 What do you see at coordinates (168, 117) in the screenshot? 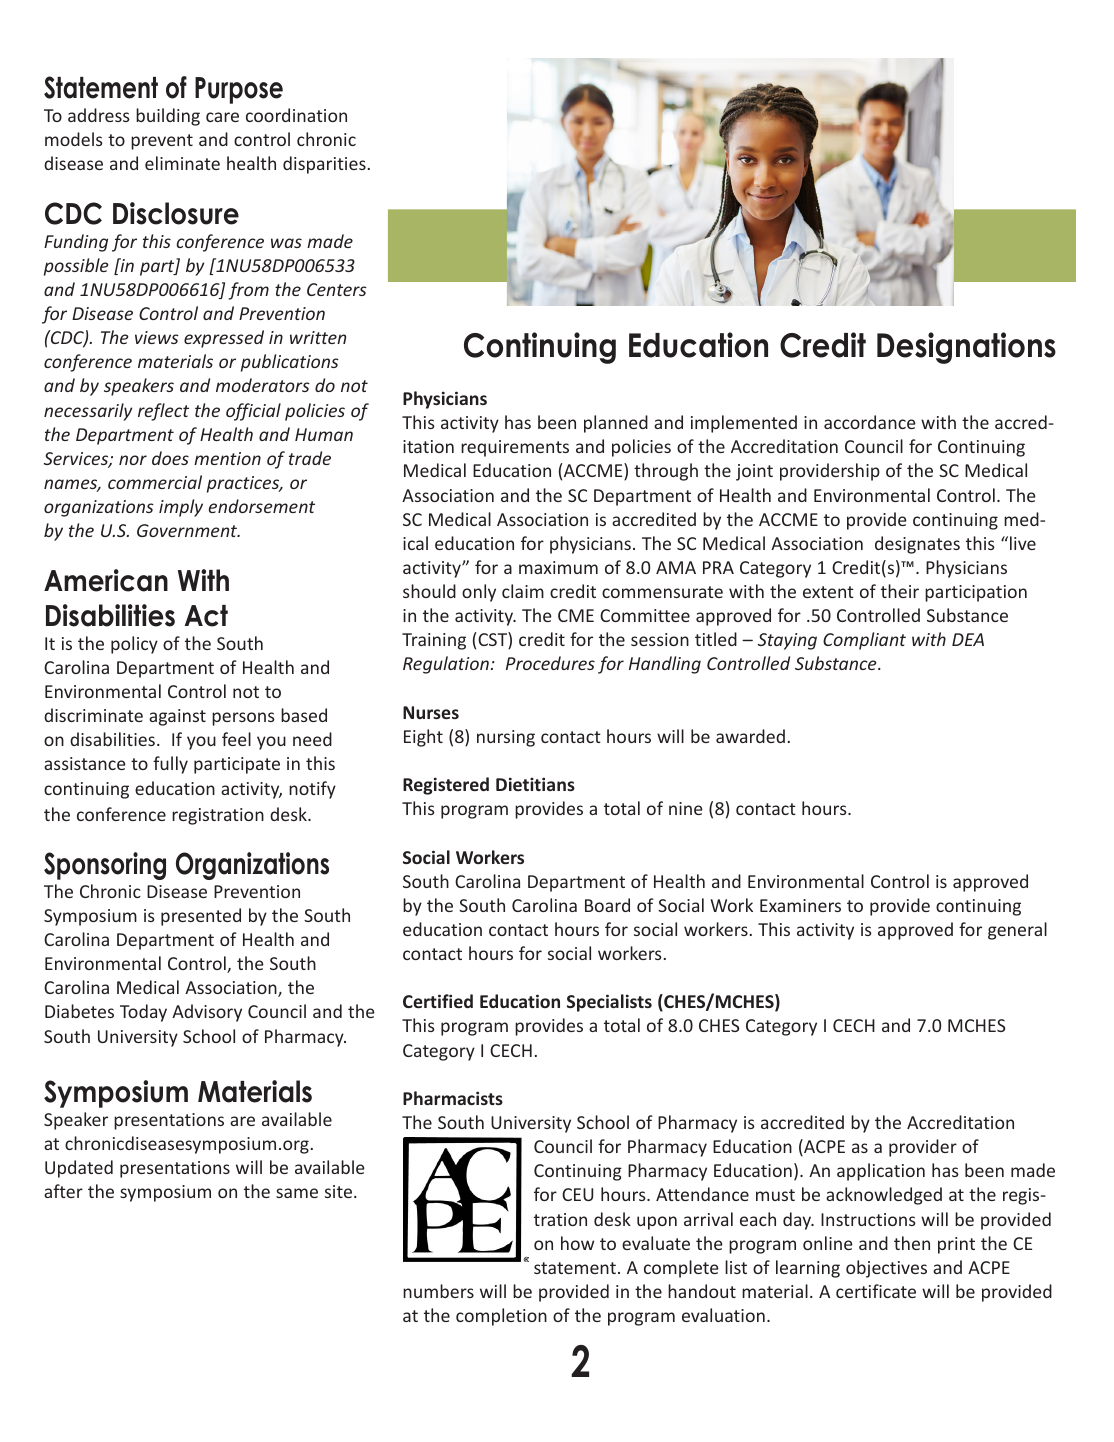
I see `building` at bounding box center [168, 117].
